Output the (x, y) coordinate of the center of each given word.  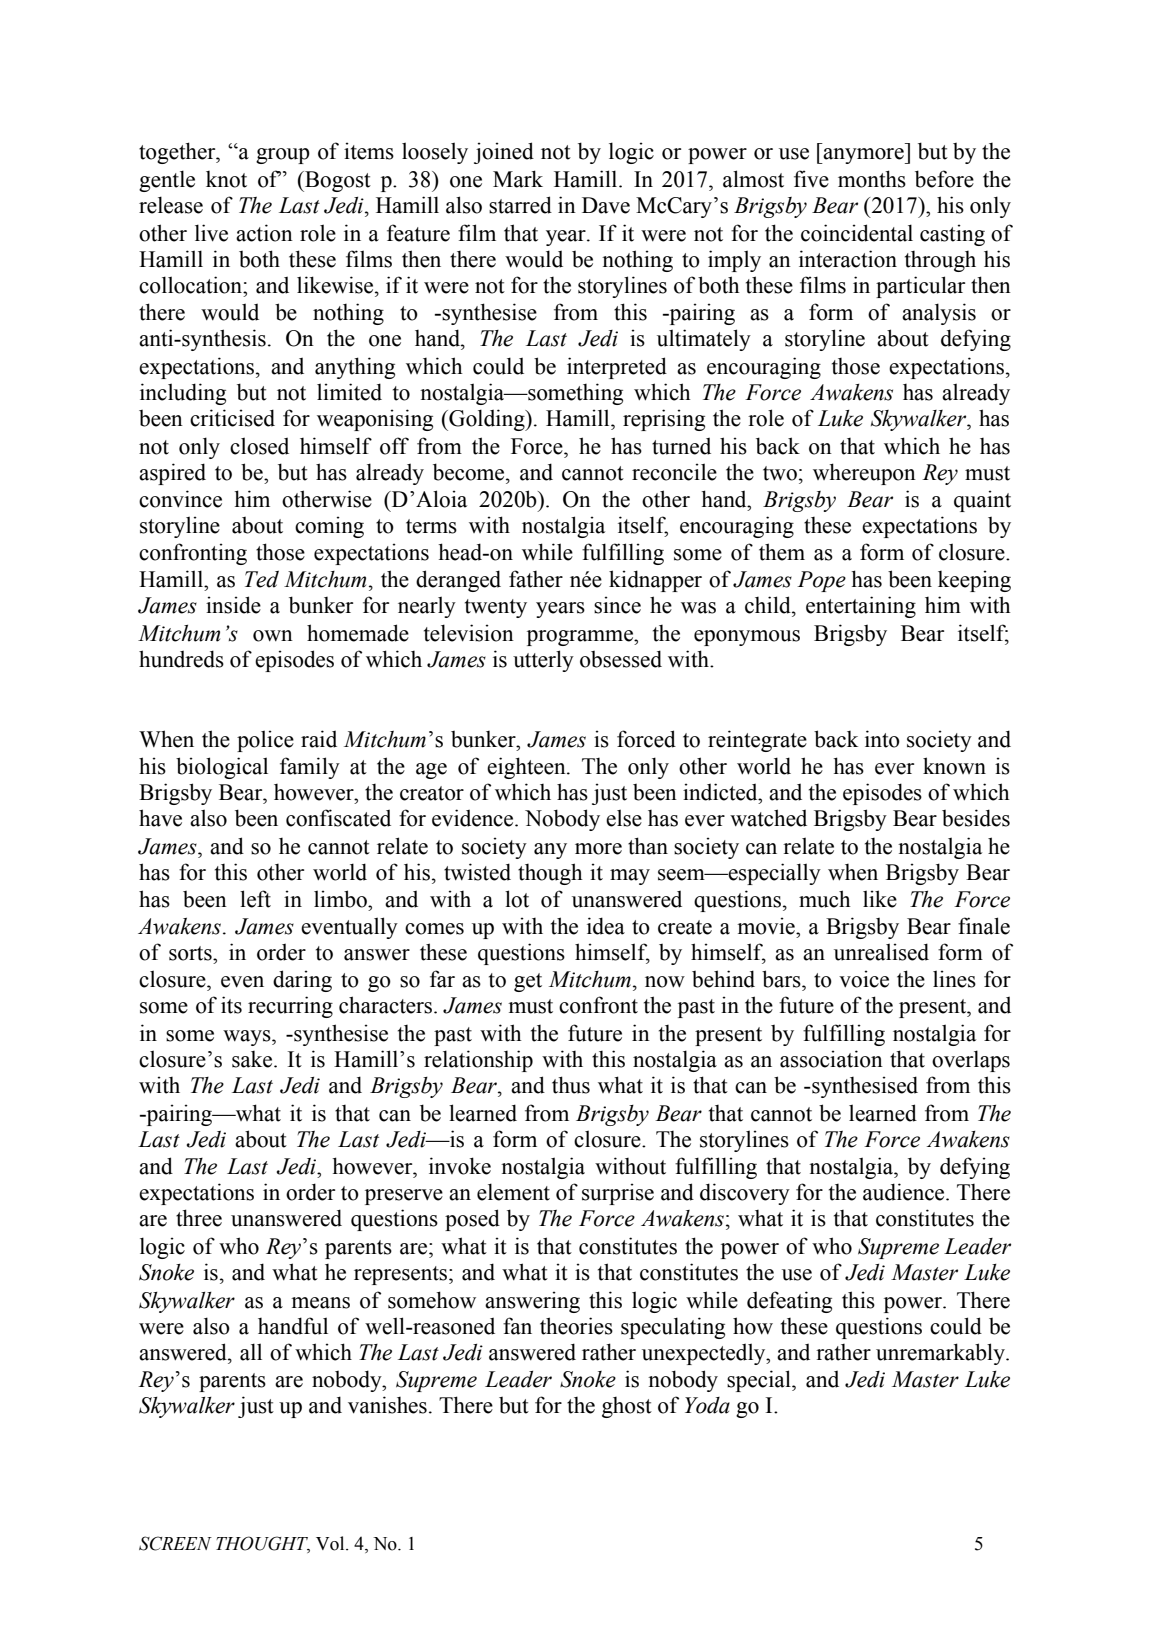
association (831, 1059)
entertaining (861, 607)
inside (233, 605)
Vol (331, 1543)
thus (571, 1085)
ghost (627, 1407)
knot (226, 179)
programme (581, 638)
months (872, 179)
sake (253, 1059)
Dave (606, 205)
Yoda (707, 1405)
